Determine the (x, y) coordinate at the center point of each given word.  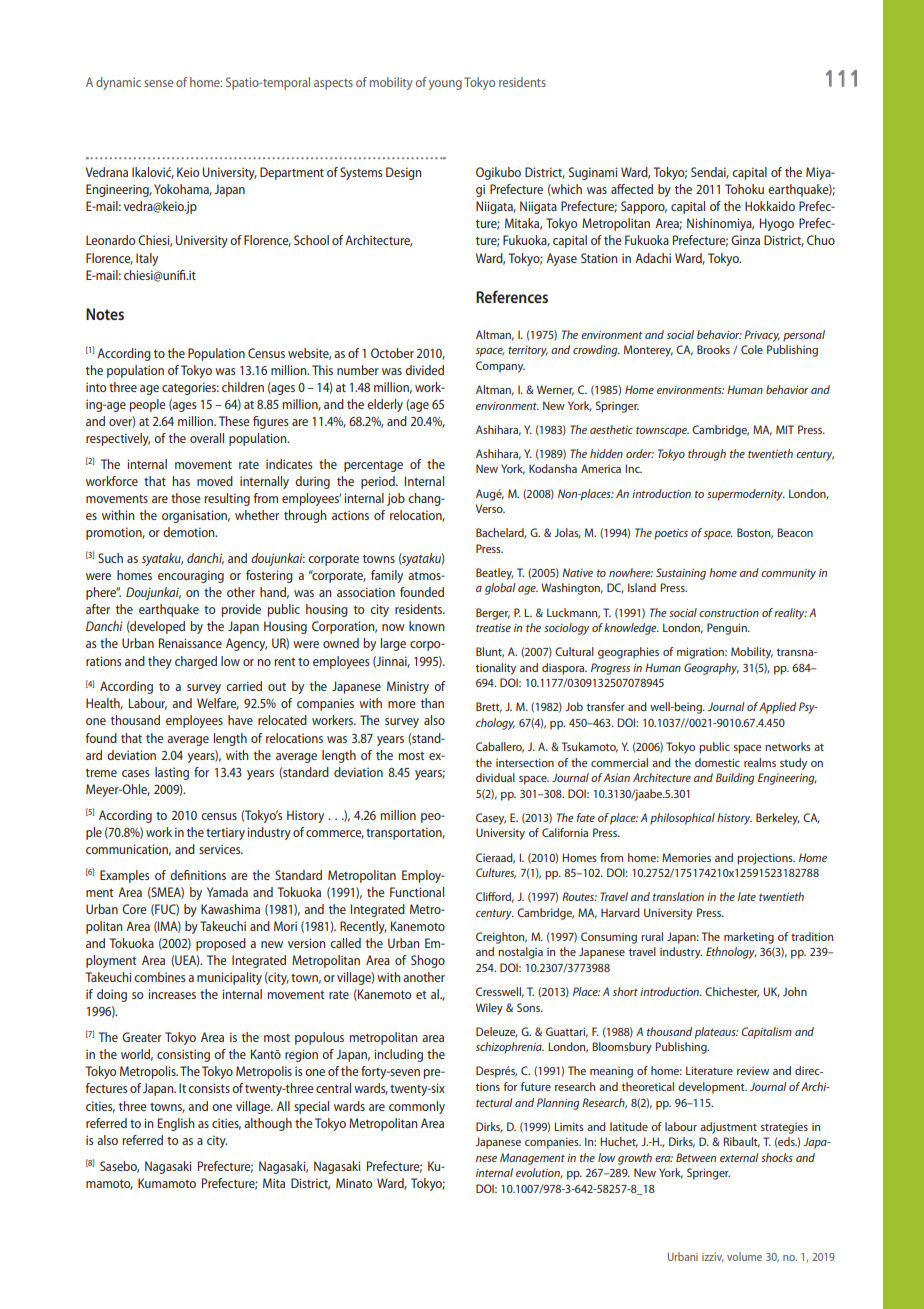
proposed (221, 944)
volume (744, 1256)
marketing (749, 938)
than (432, 703)
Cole (752, 349)
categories (190, 388)
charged (196, 662)
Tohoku (744, 189)
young (445, 85)
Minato (354, 1183)
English (176, 1124)
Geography (711, 669)
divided (424, 370)
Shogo (428, 961)
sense (158, 83)
